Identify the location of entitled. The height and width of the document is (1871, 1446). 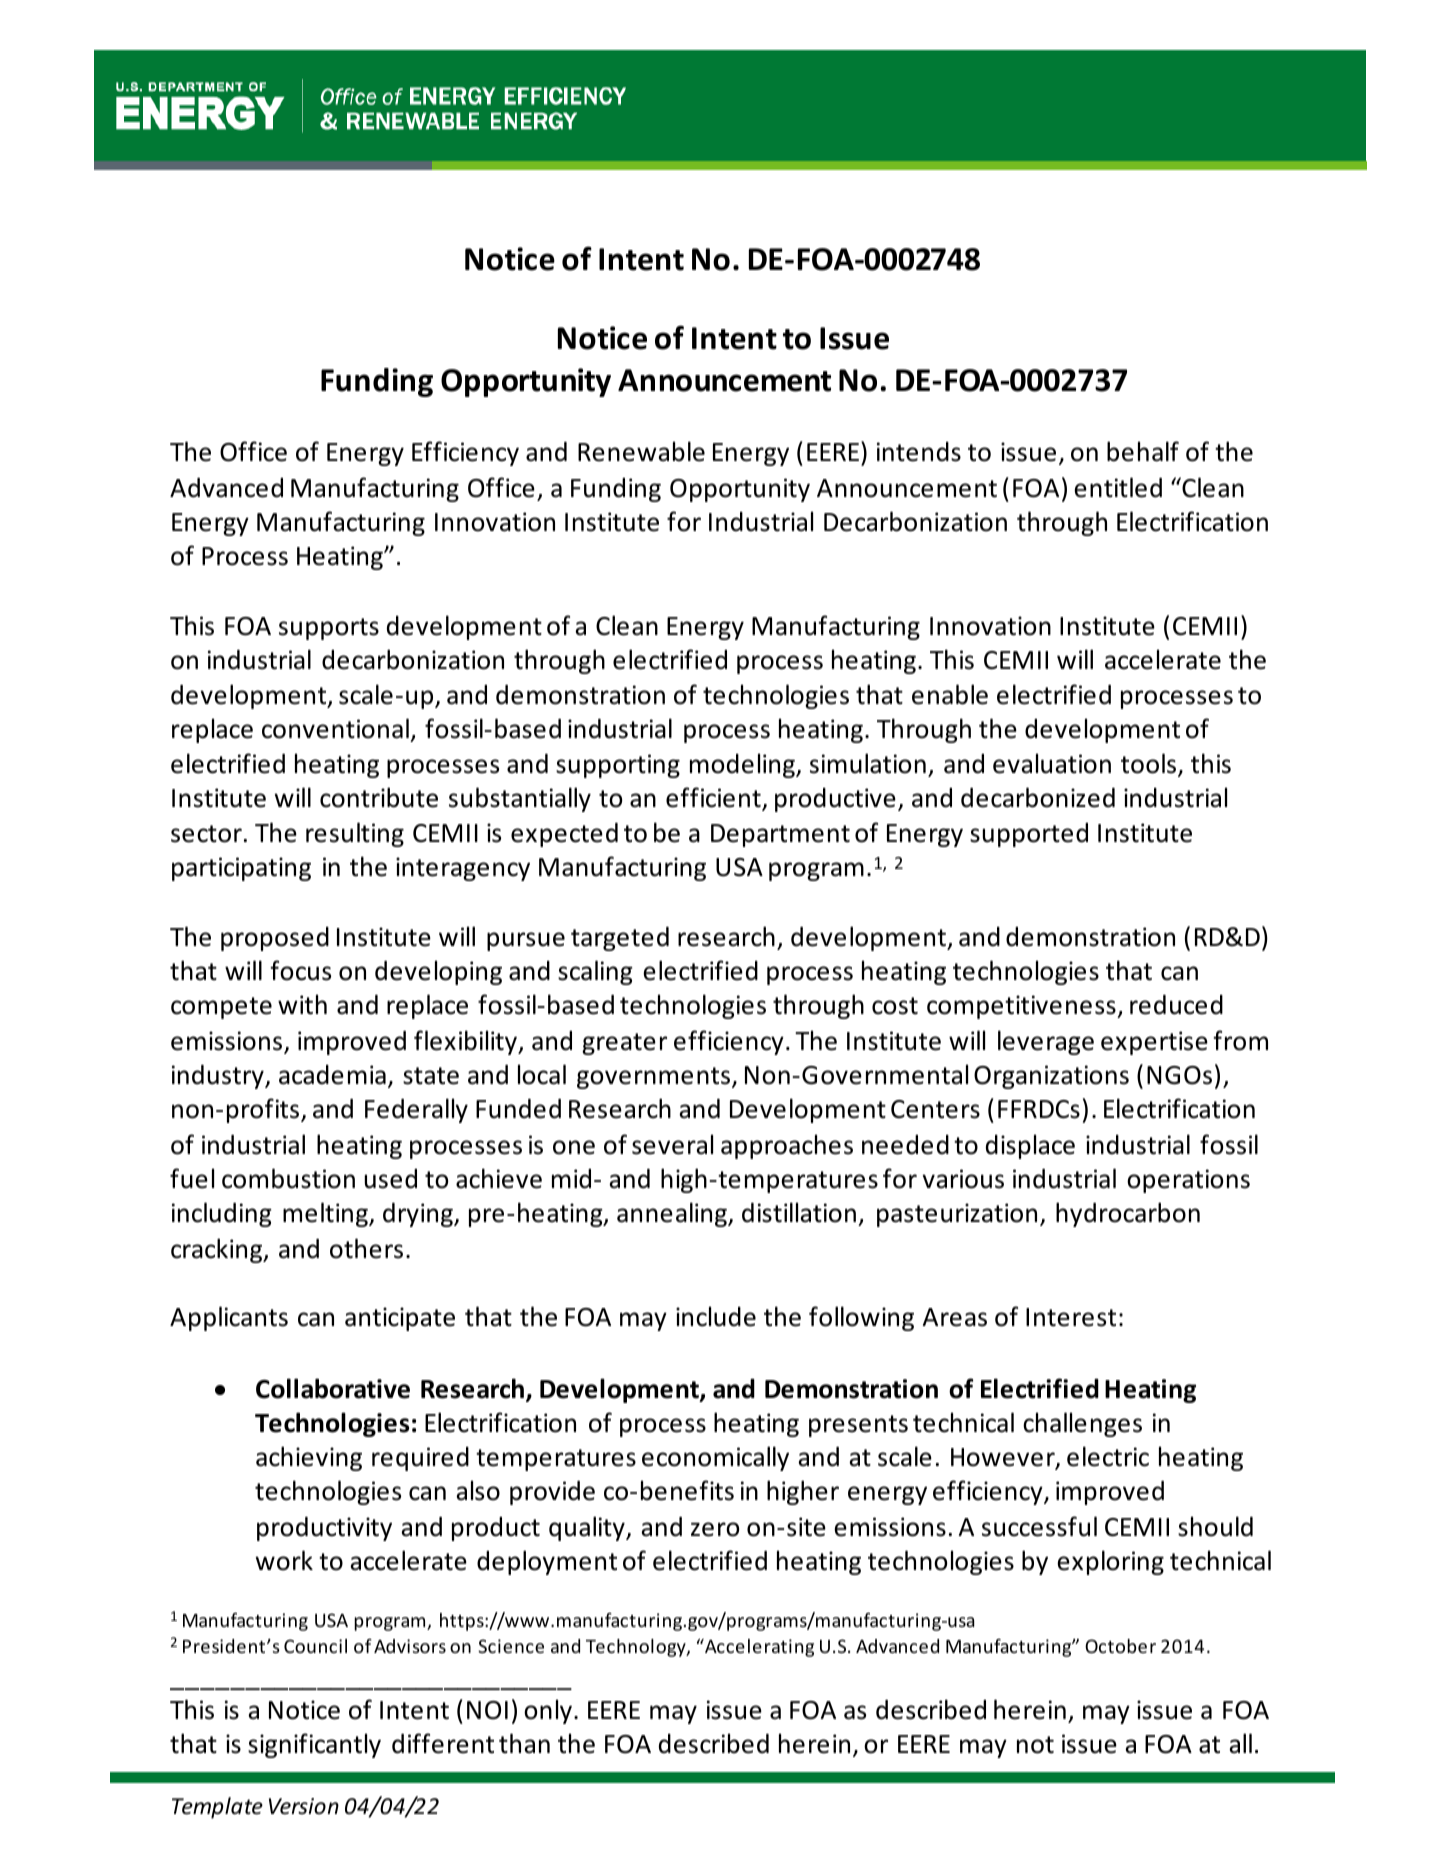
(1118, 487).
